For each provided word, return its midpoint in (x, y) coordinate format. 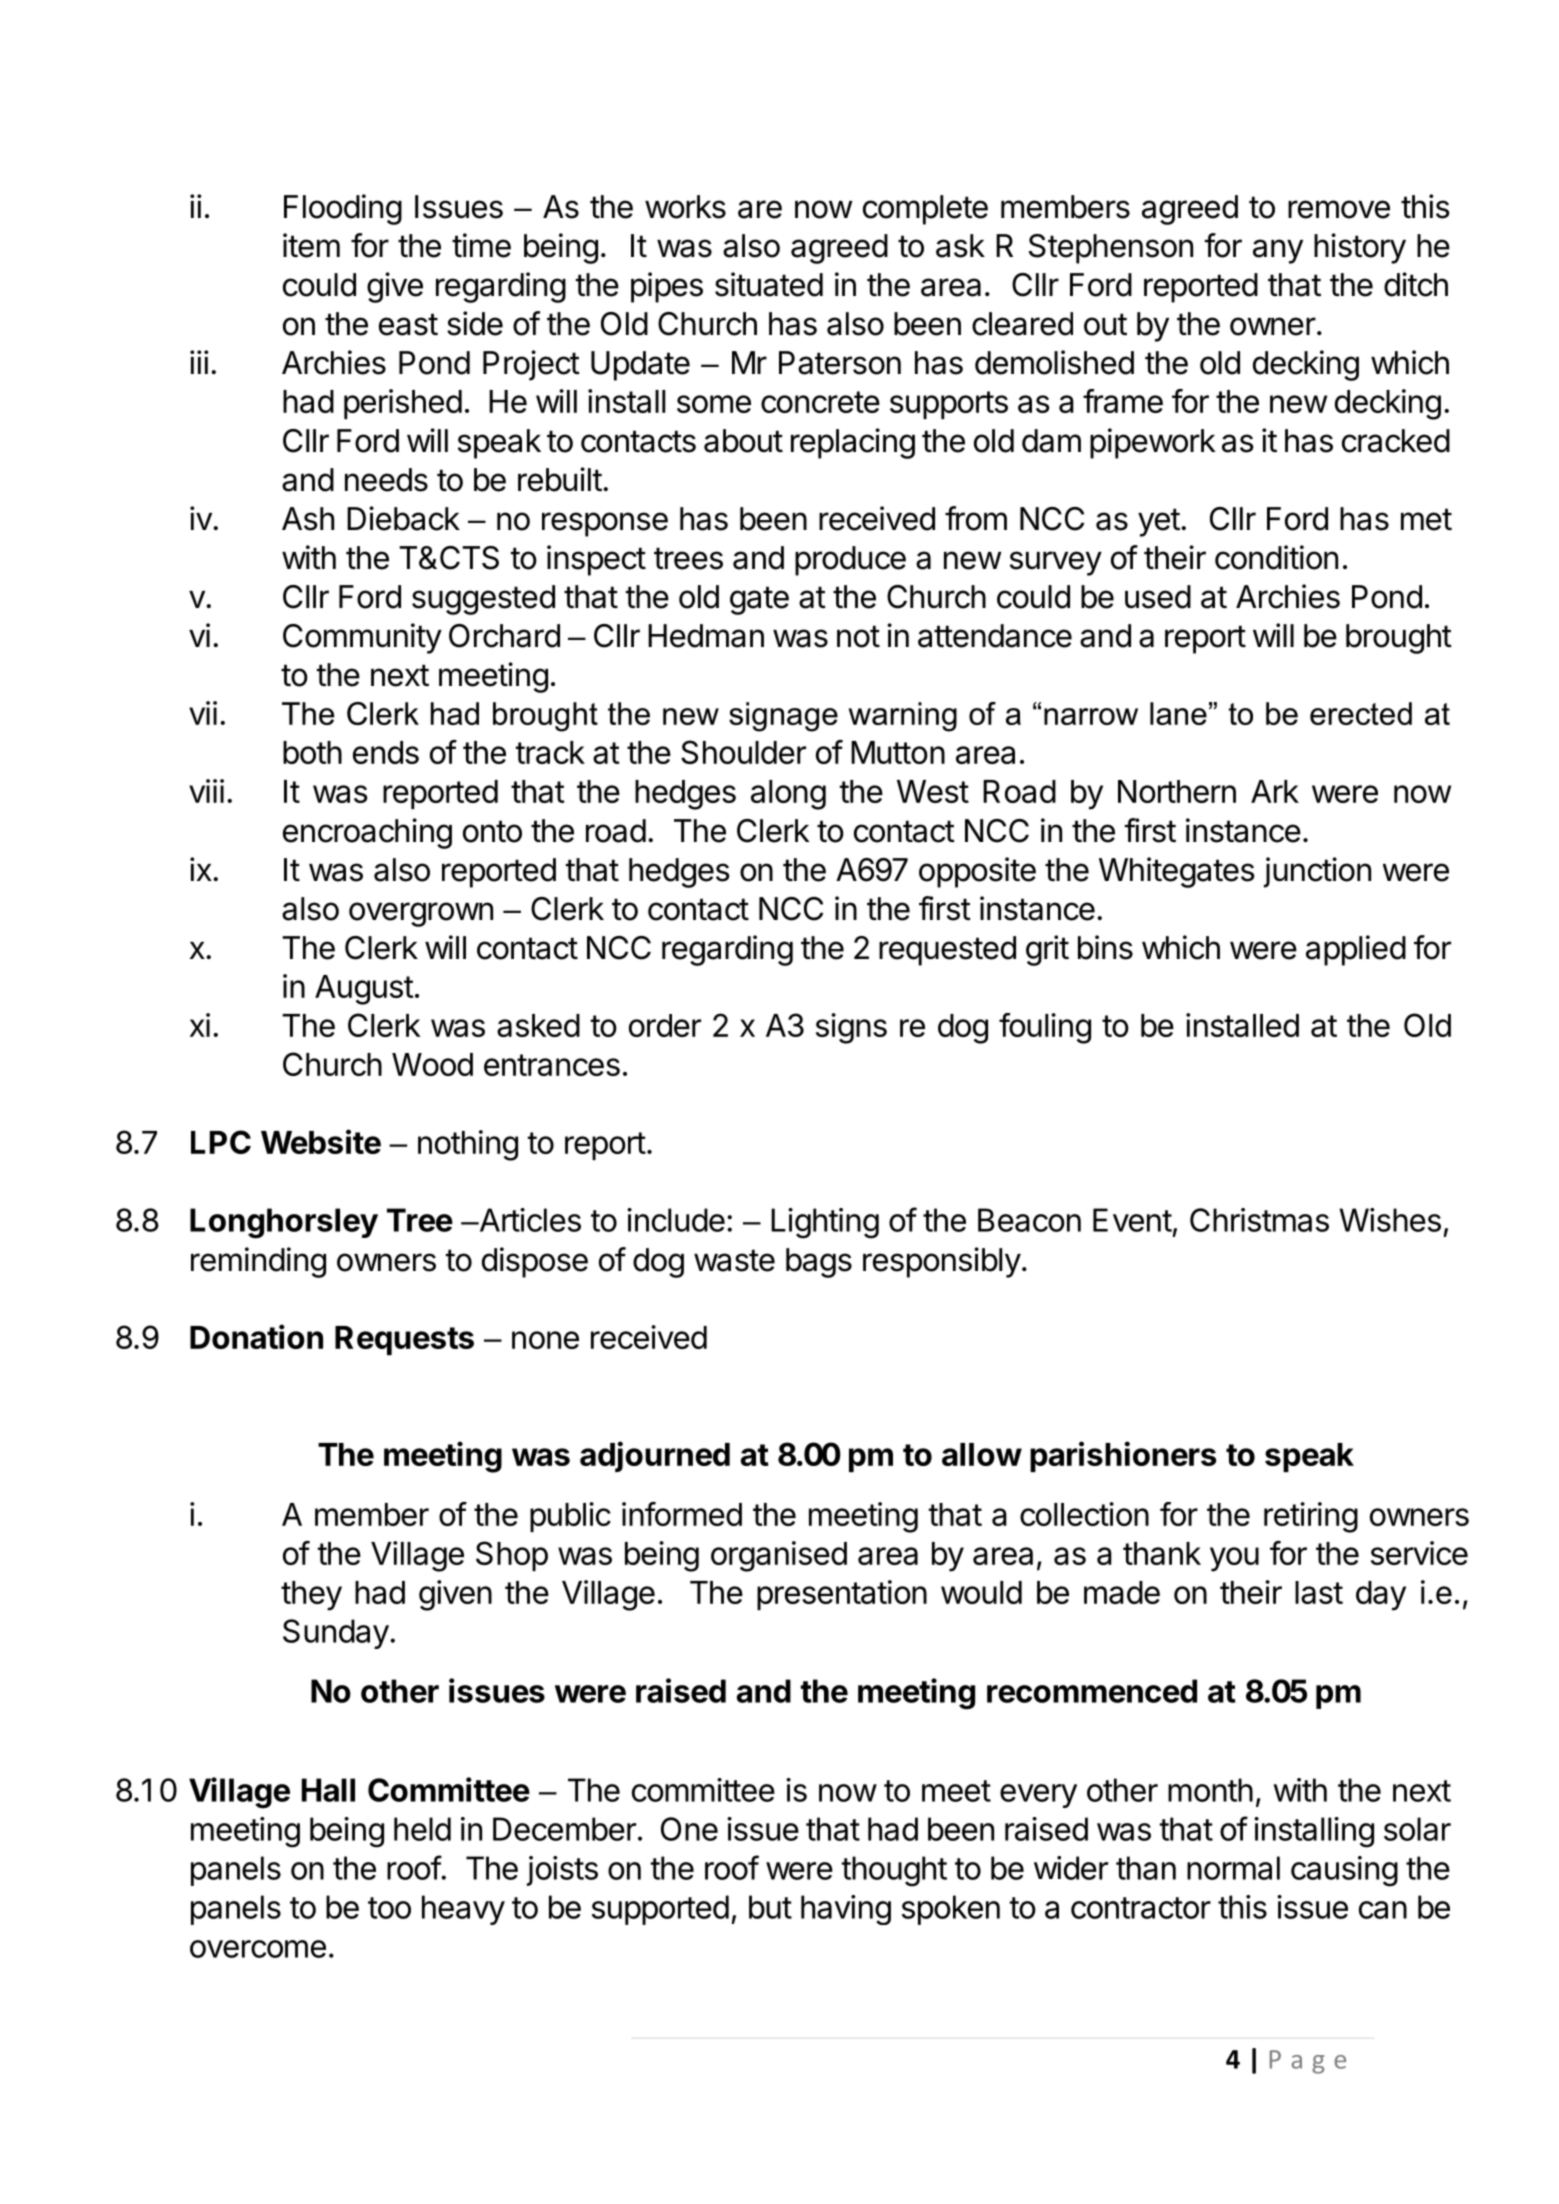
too (389, 1908)
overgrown (421, 914)
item (311, 245)
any (1278, 251)
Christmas (1259, 1220)
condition (1276, 557)
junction (1317, 872)
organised (779, 1556)
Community (362, 638)
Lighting (825, 1223)
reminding (258, 1262)
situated (769, 284)
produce (850, 561)
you (1234, 1559)
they (311, 1596)
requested (947, 951)
